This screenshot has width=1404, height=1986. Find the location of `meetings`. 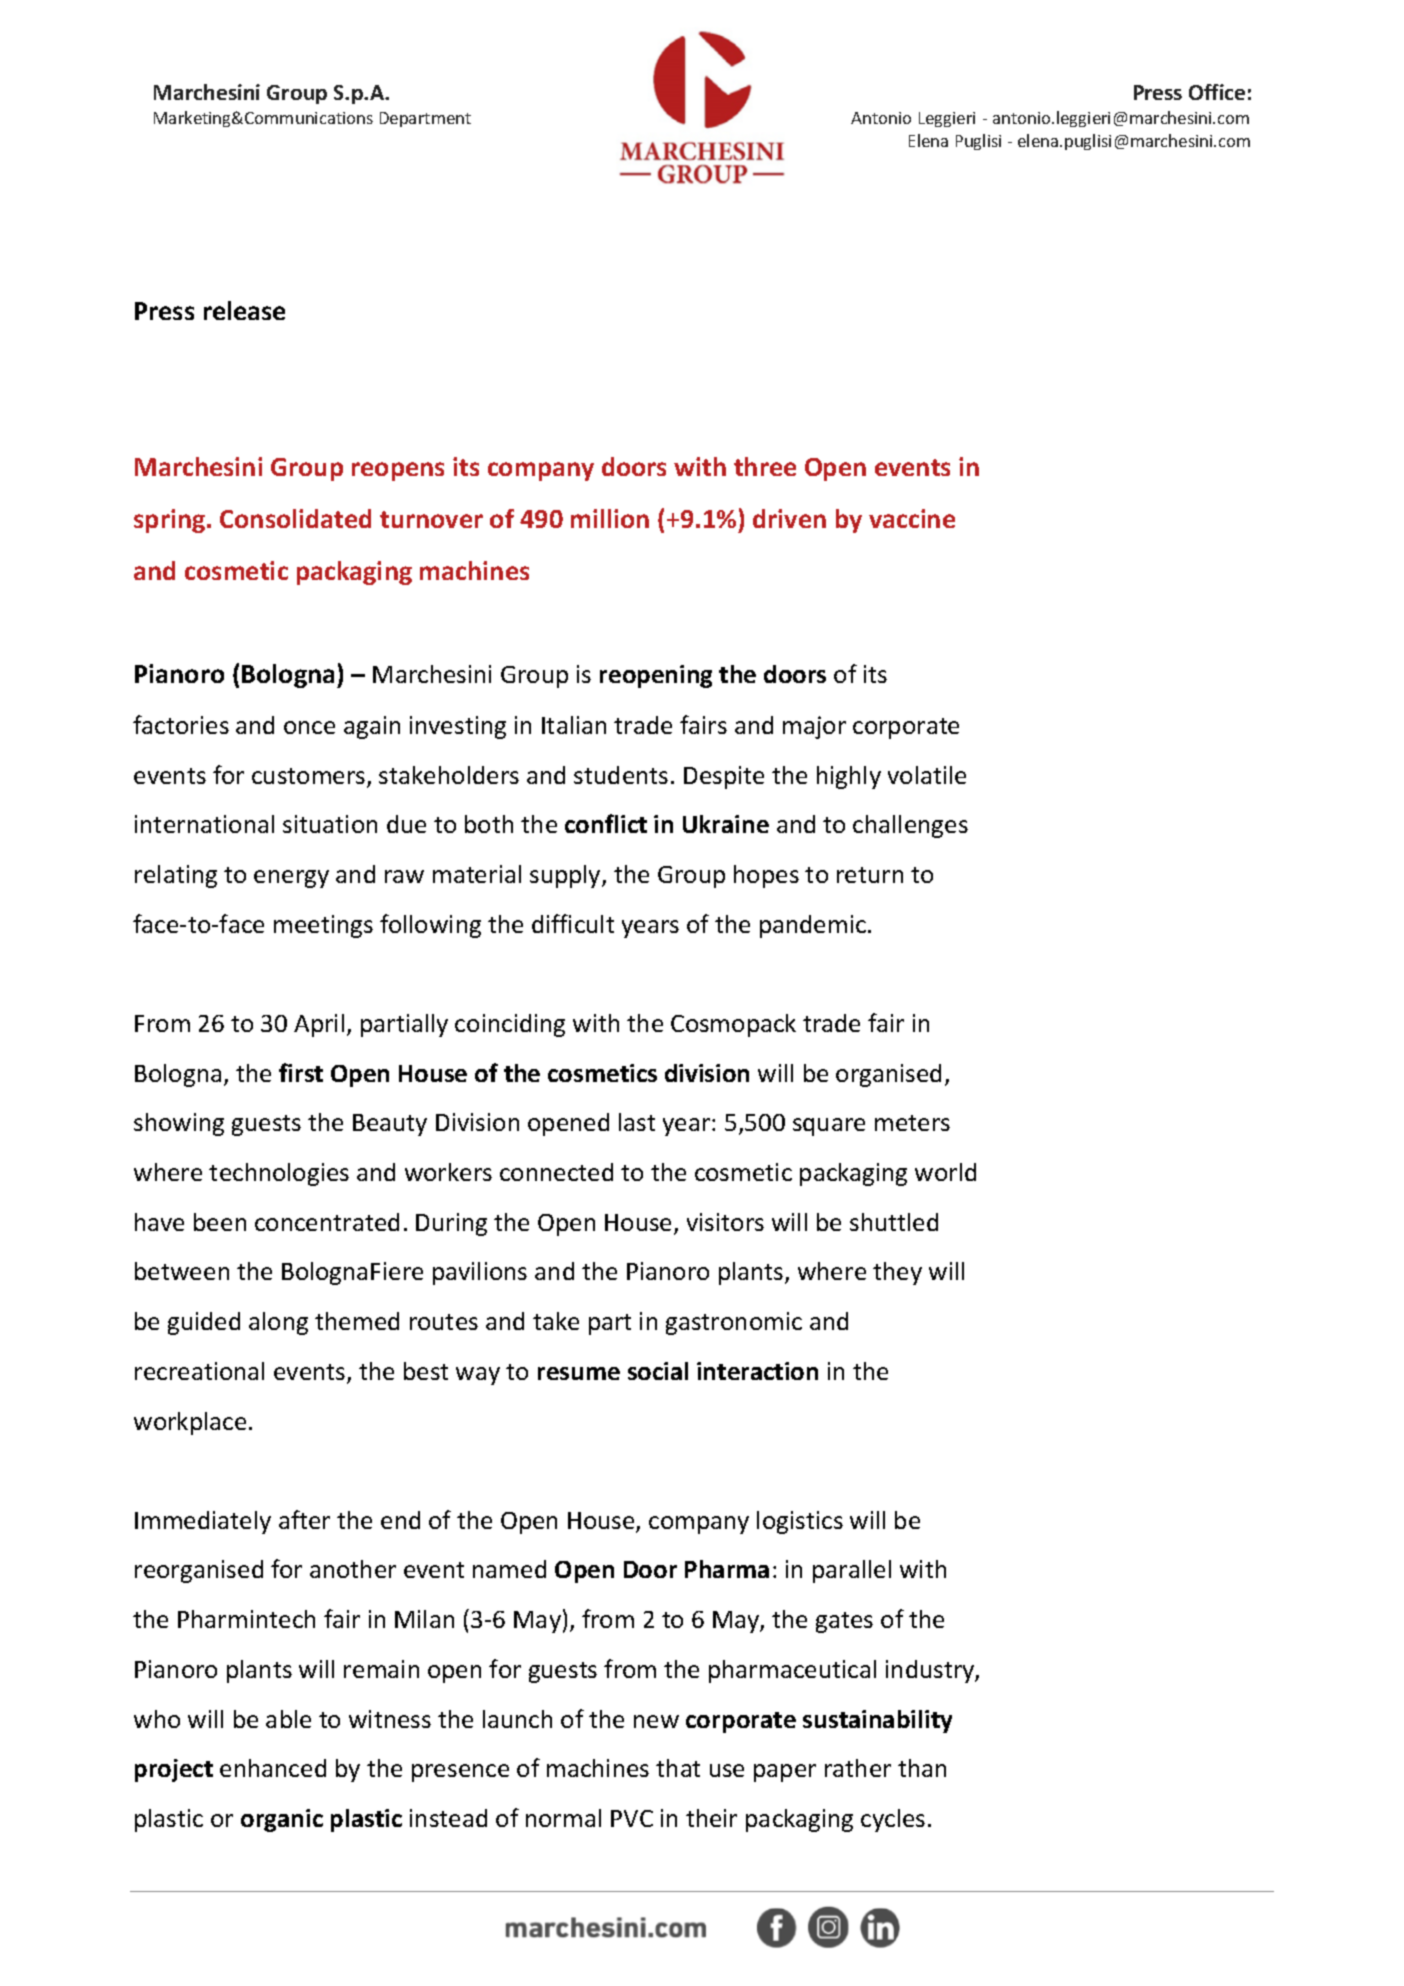

meetings is located at coordinates (323, 926).
